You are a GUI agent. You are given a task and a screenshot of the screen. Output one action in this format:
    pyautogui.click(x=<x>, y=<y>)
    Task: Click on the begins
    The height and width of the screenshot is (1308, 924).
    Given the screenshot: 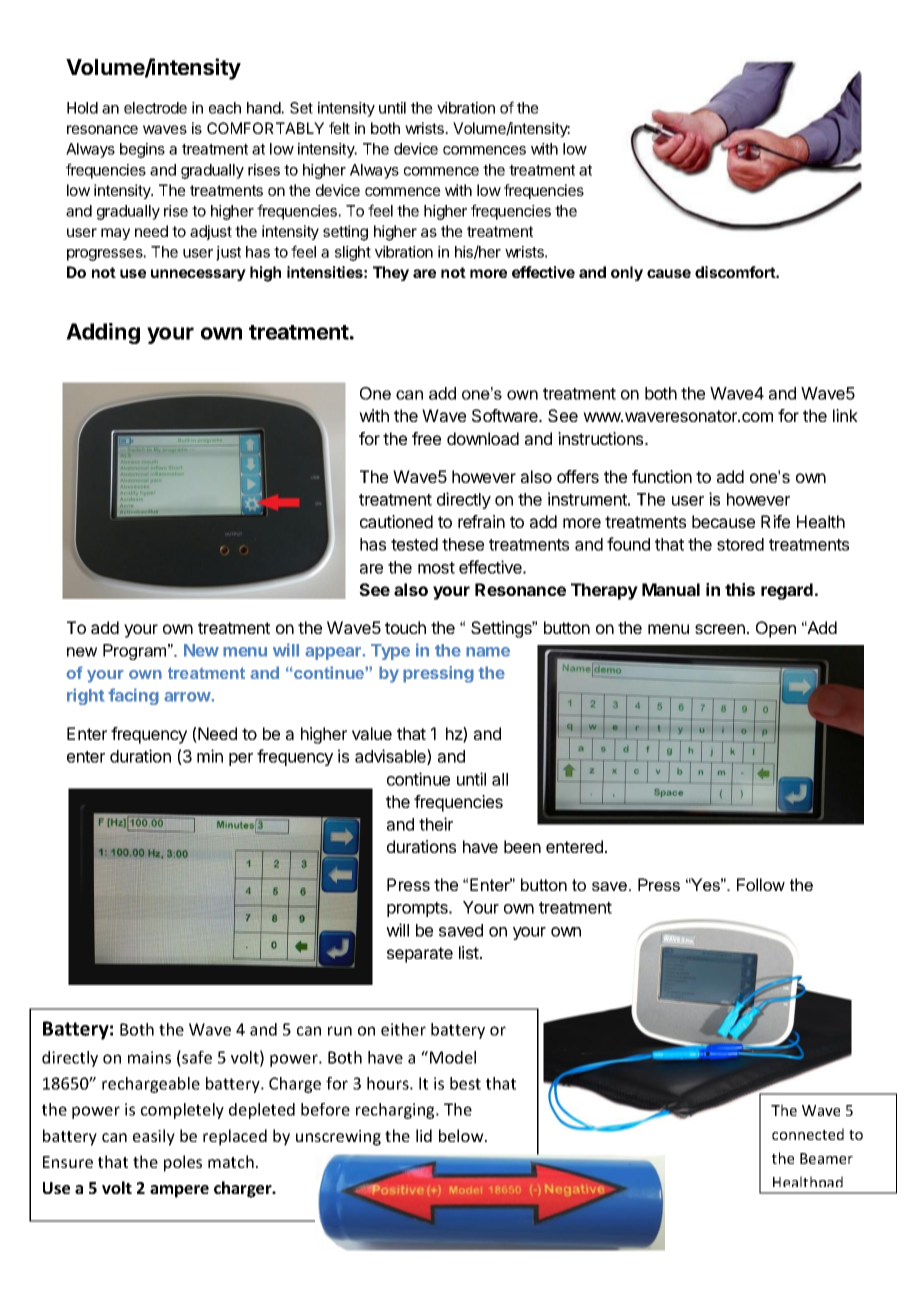 What is the action you would take?
    pyautogui.click(x=142, y=150)
